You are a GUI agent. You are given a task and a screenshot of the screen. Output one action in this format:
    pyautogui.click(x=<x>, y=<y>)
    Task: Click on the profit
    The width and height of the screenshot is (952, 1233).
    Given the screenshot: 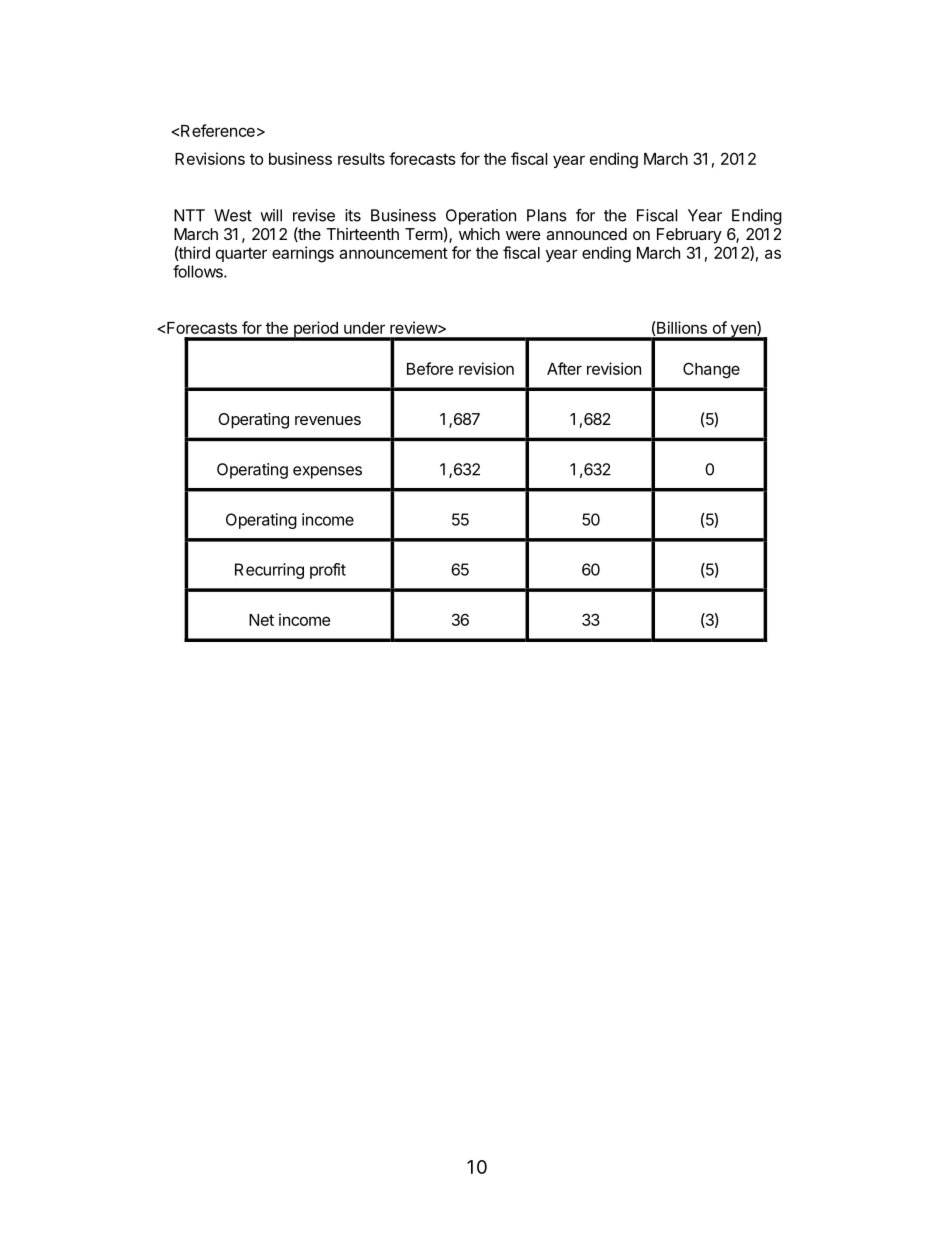 What is the action you would take?
    pyautogui.click(x=328, y=571)
